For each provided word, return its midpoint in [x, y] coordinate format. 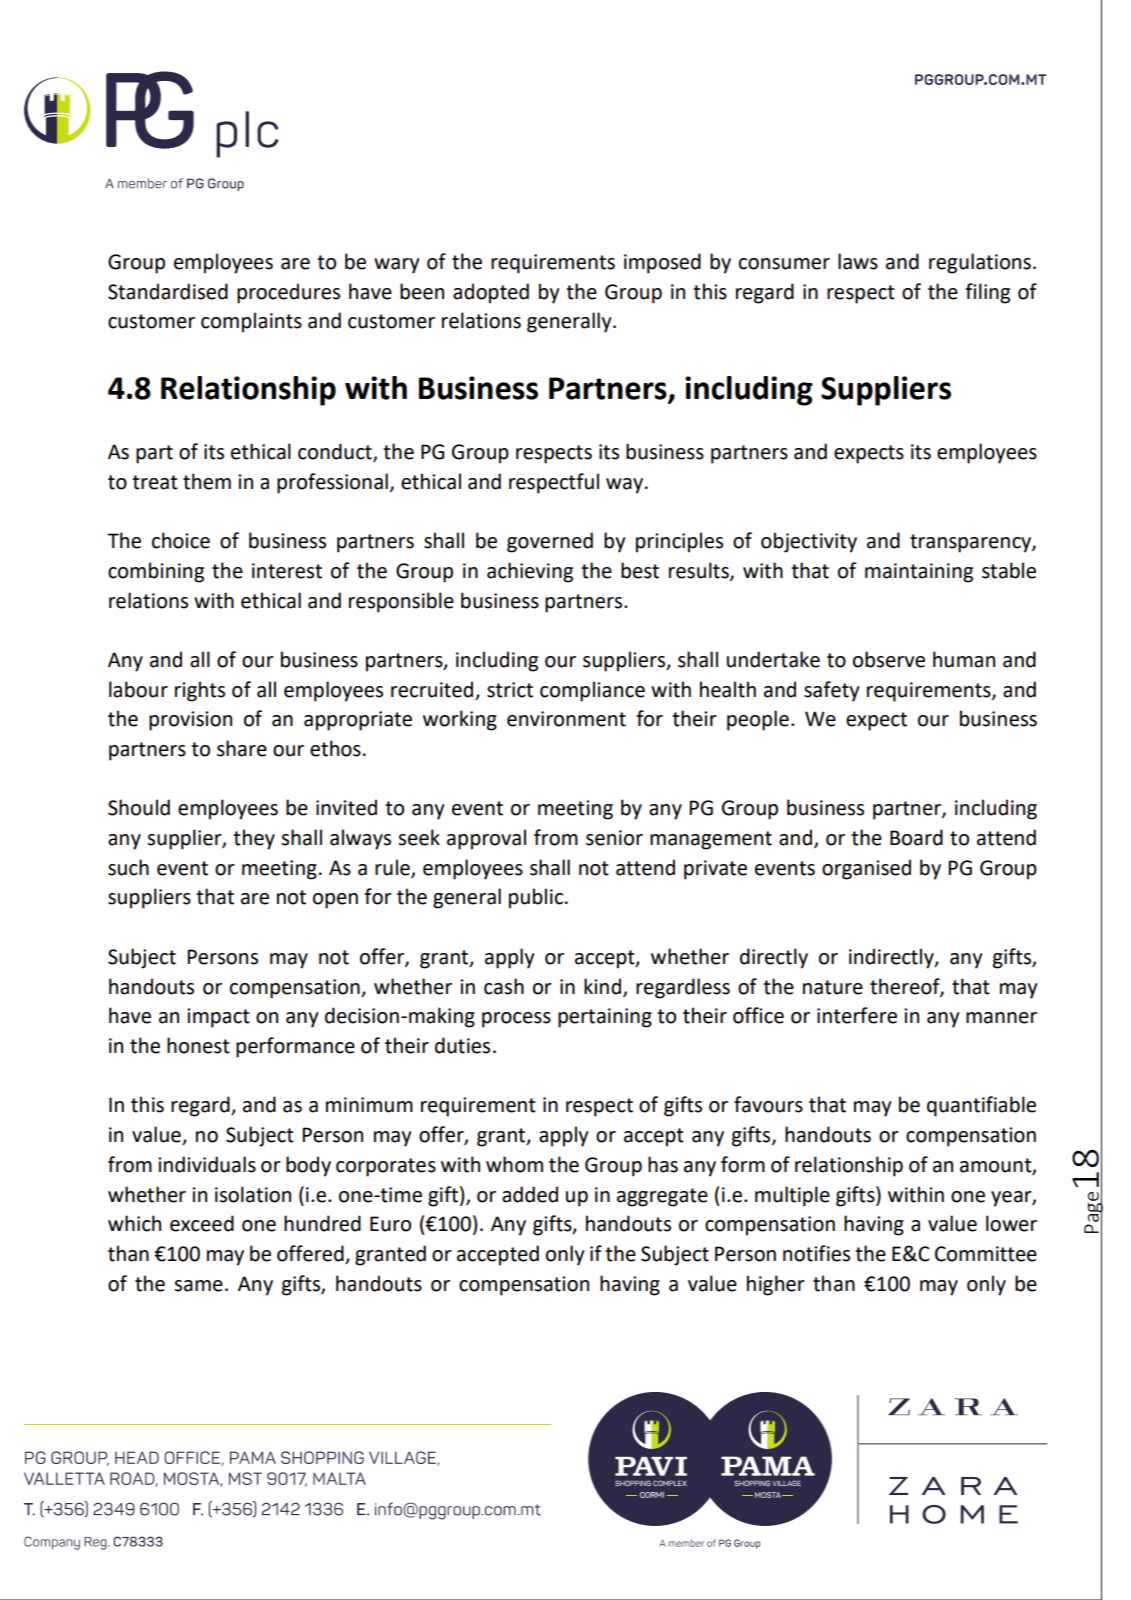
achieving [530, 572]
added [530, 1194]
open [335, 901]
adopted [491, 293]
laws [858, 261]
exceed [202, 1223]
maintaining [919, 573]
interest [287, 571]
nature [833, 987]
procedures [288, 293]
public [536, 898]
